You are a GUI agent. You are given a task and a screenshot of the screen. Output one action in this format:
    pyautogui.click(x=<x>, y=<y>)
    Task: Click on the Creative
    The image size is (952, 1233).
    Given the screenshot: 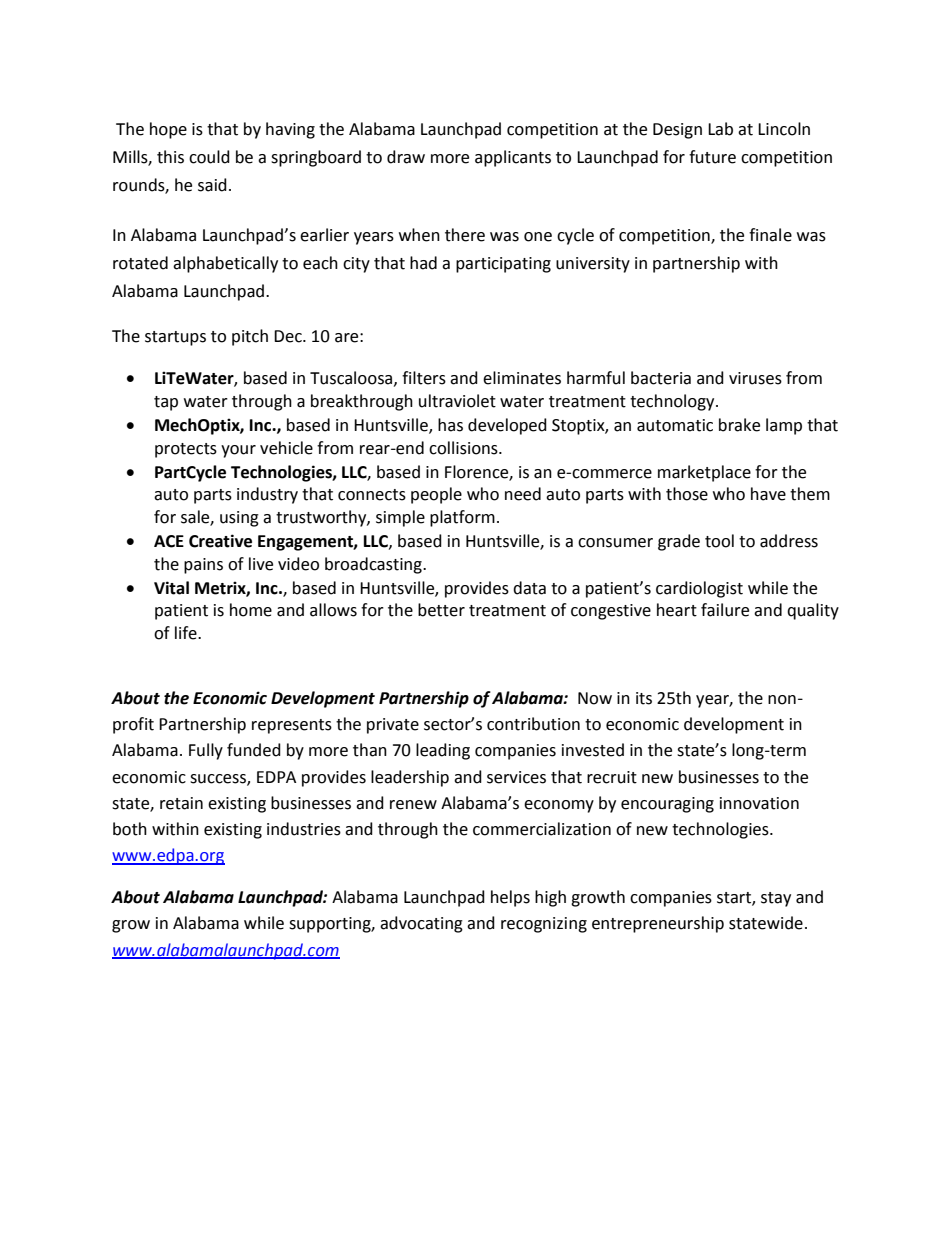 What is the action you would take?
    pyautogui.click(x=220, y=541)
